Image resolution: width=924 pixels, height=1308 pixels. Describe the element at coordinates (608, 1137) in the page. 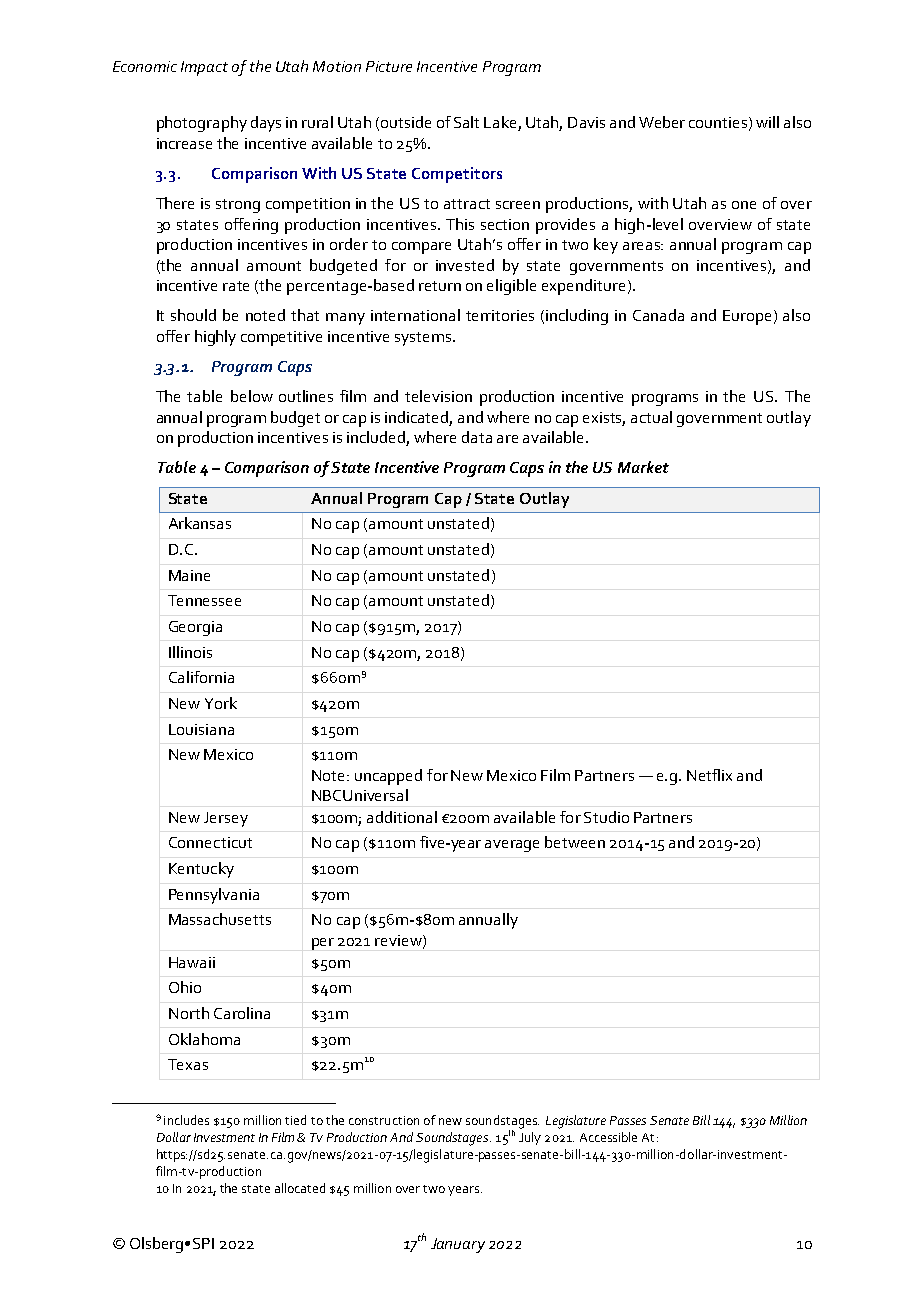

I see `Accessible` at that location.
